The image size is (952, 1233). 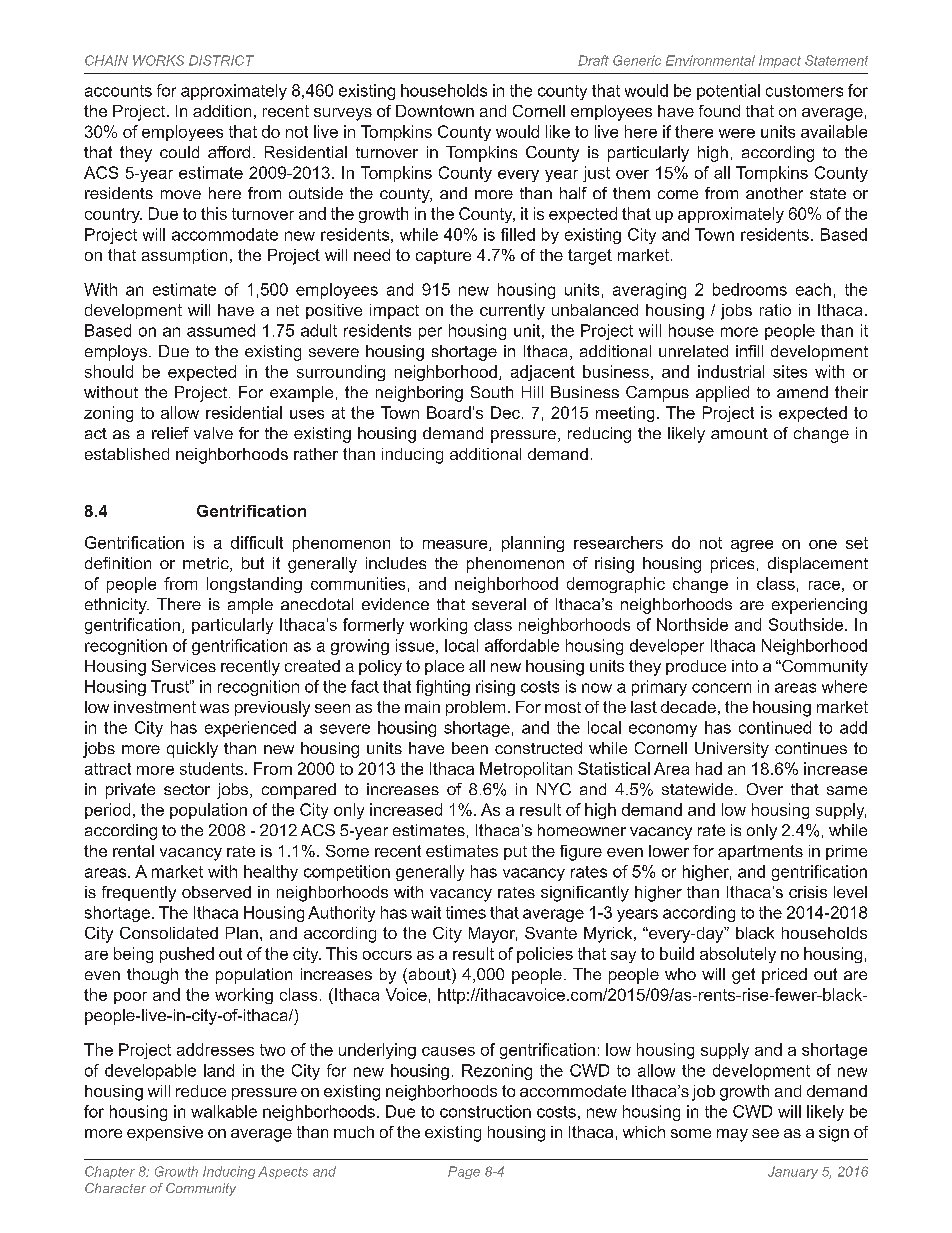 What do you see at coordinates (499, 604) in the document?
I see `several` at bounding box center [499, 604].
